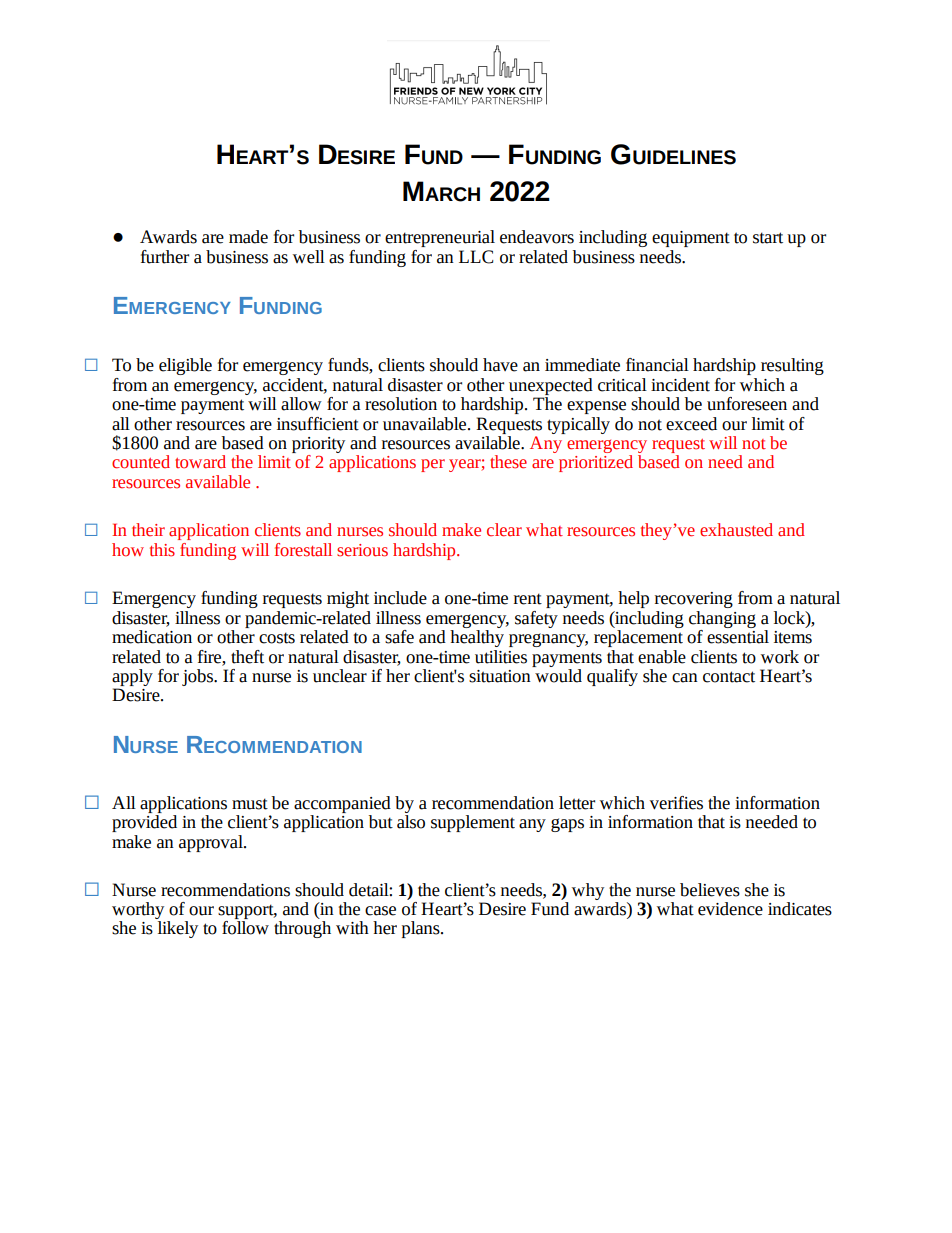 The height and width of the page is (1233, 952). I want to click on must, so click(250, 804).
